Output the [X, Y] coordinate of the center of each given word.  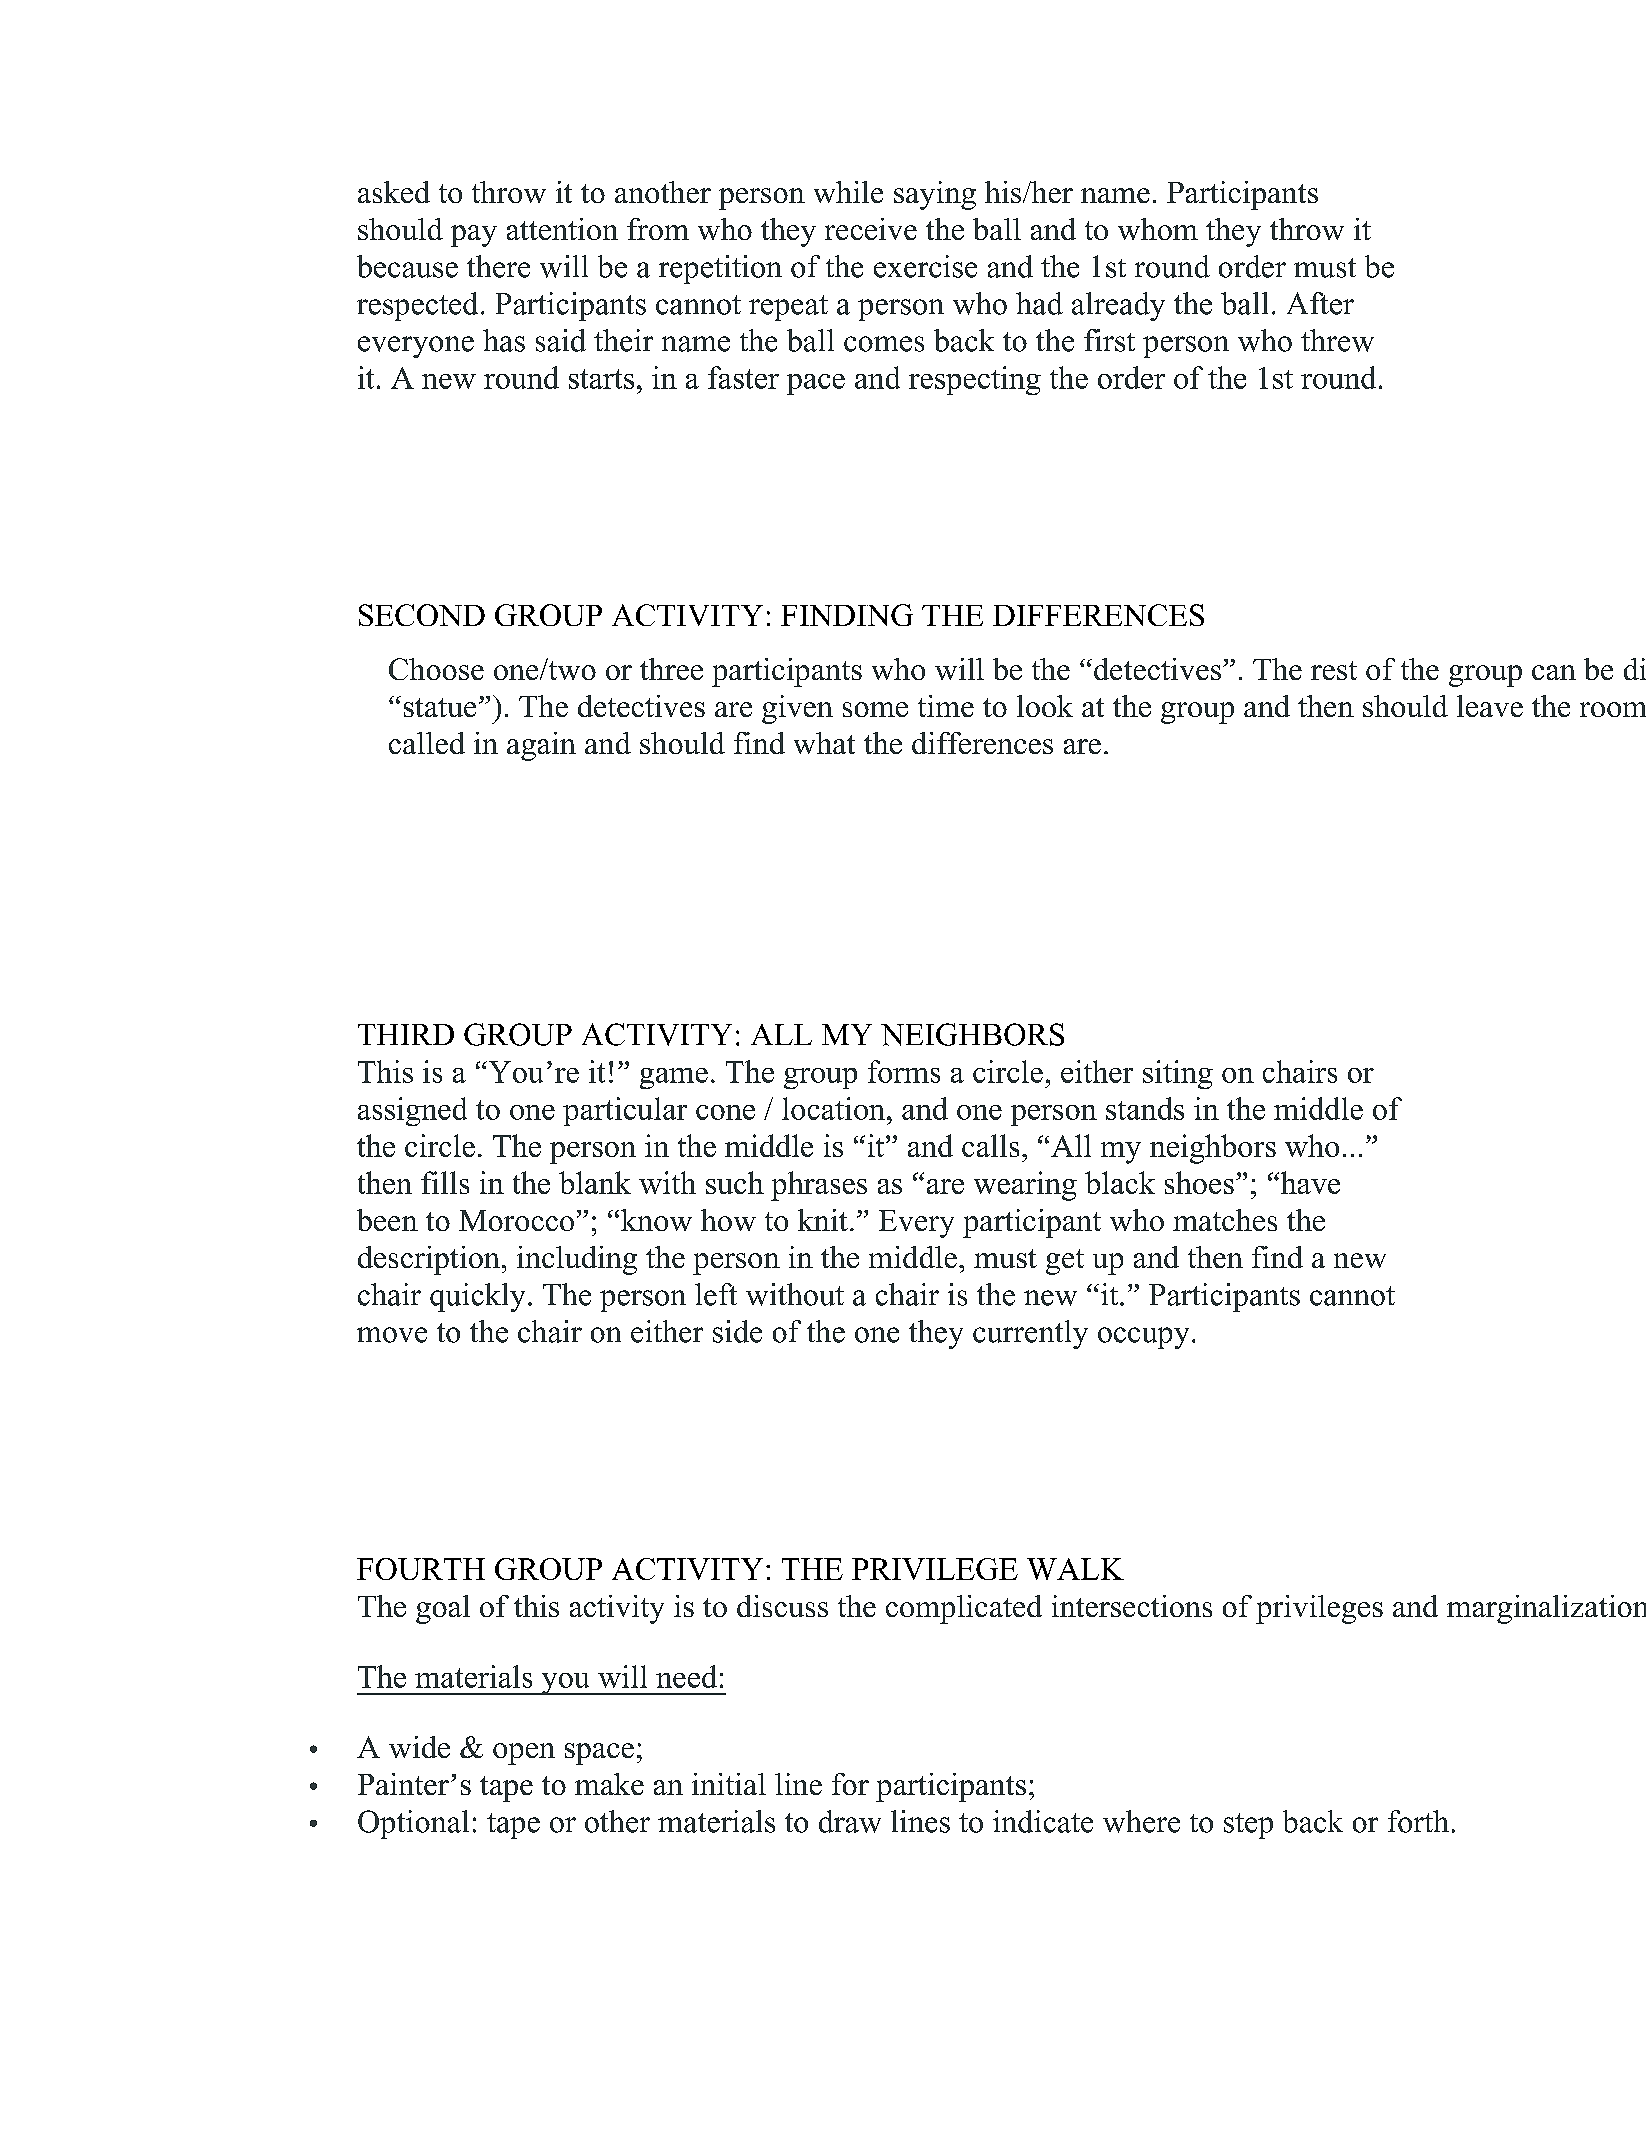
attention [562, 229]
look [1045, 706]
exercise [925, 266]
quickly [477, 1297]
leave [1490, 706]
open [524, 1754]
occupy [1143, 1338]
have [1309, 1182]
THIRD [406, 1034]
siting [1178, 1074]
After [1320, 303]
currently [1030, 1334]
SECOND [422, 615]
